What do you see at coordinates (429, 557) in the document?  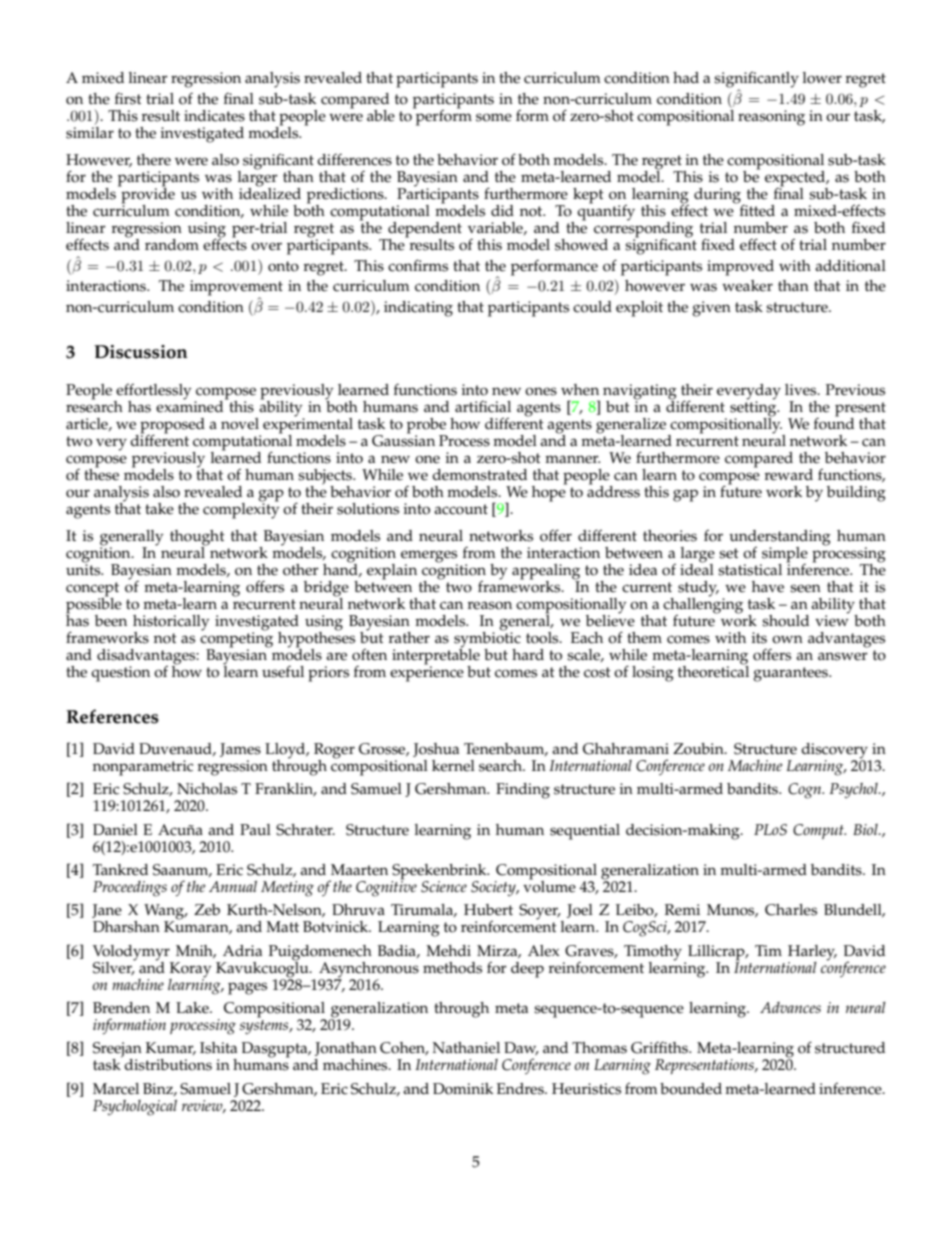 I see `emerges` at bounding box center [429, 557].
